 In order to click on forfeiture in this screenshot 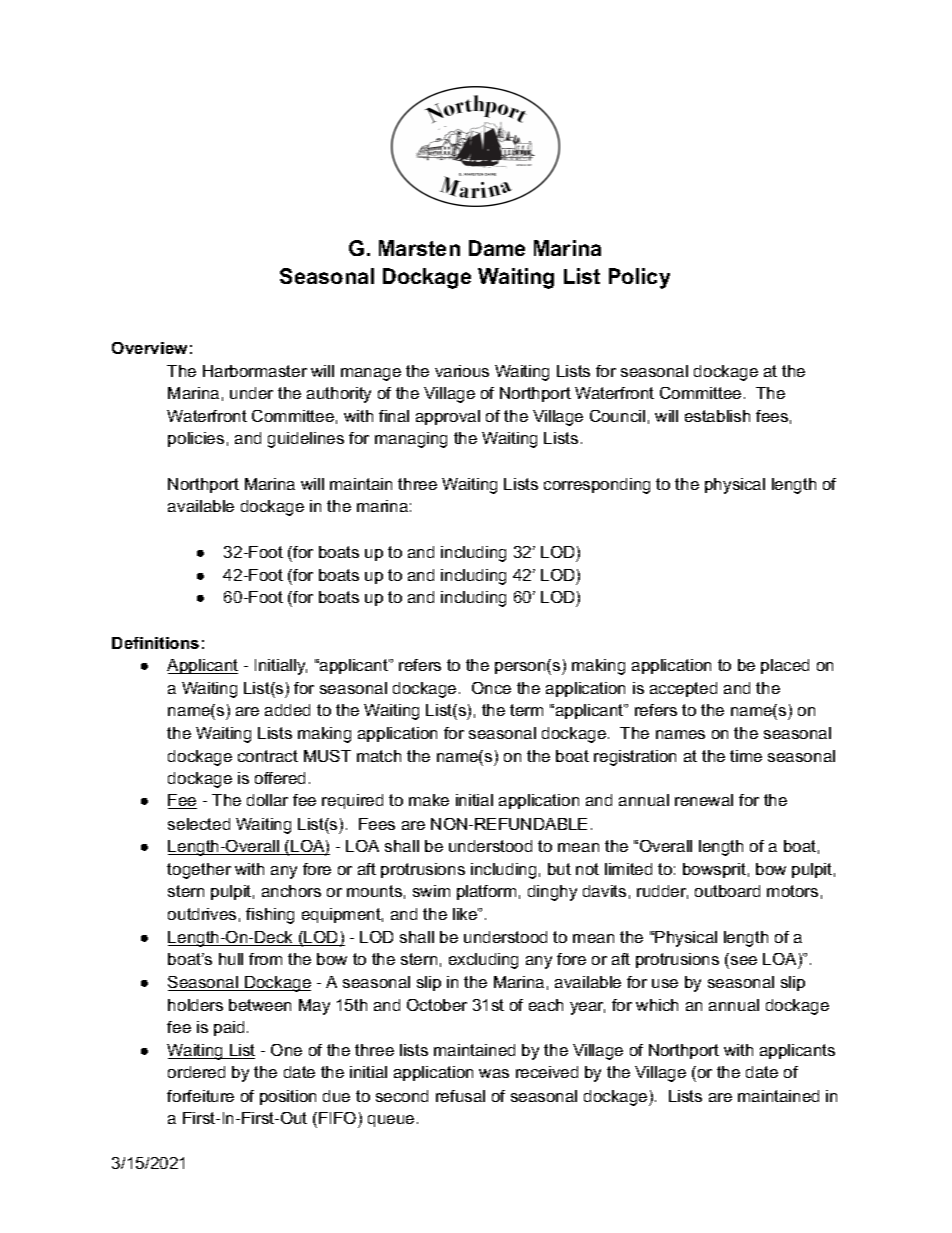, I will do `click(200, 1096)`.
